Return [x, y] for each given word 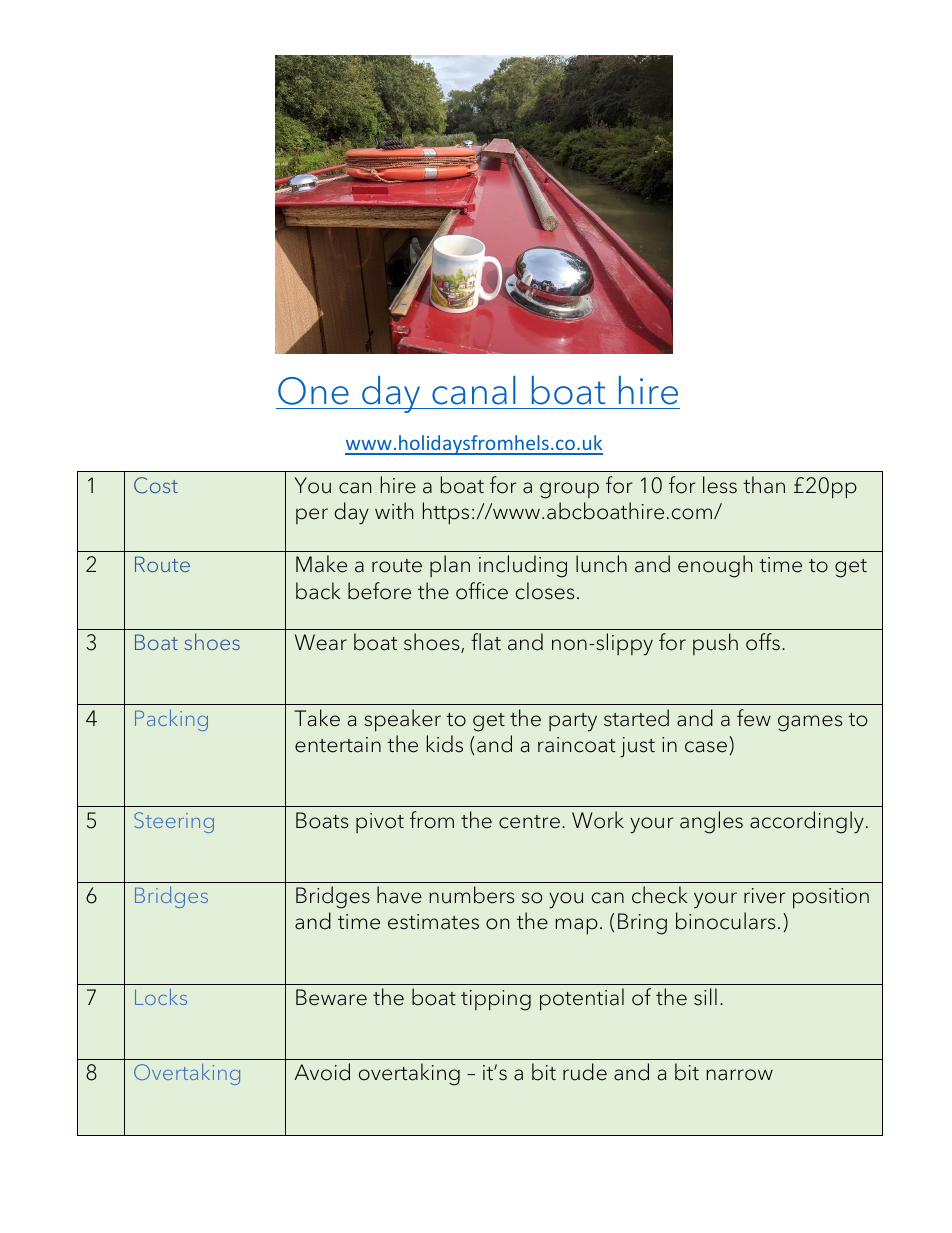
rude [585, 1072]
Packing [171, 720]
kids [445, 744]
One [313, 391]
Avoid [322, 1072]
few [754, 718]
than [764, 485]
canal [474, 390]
